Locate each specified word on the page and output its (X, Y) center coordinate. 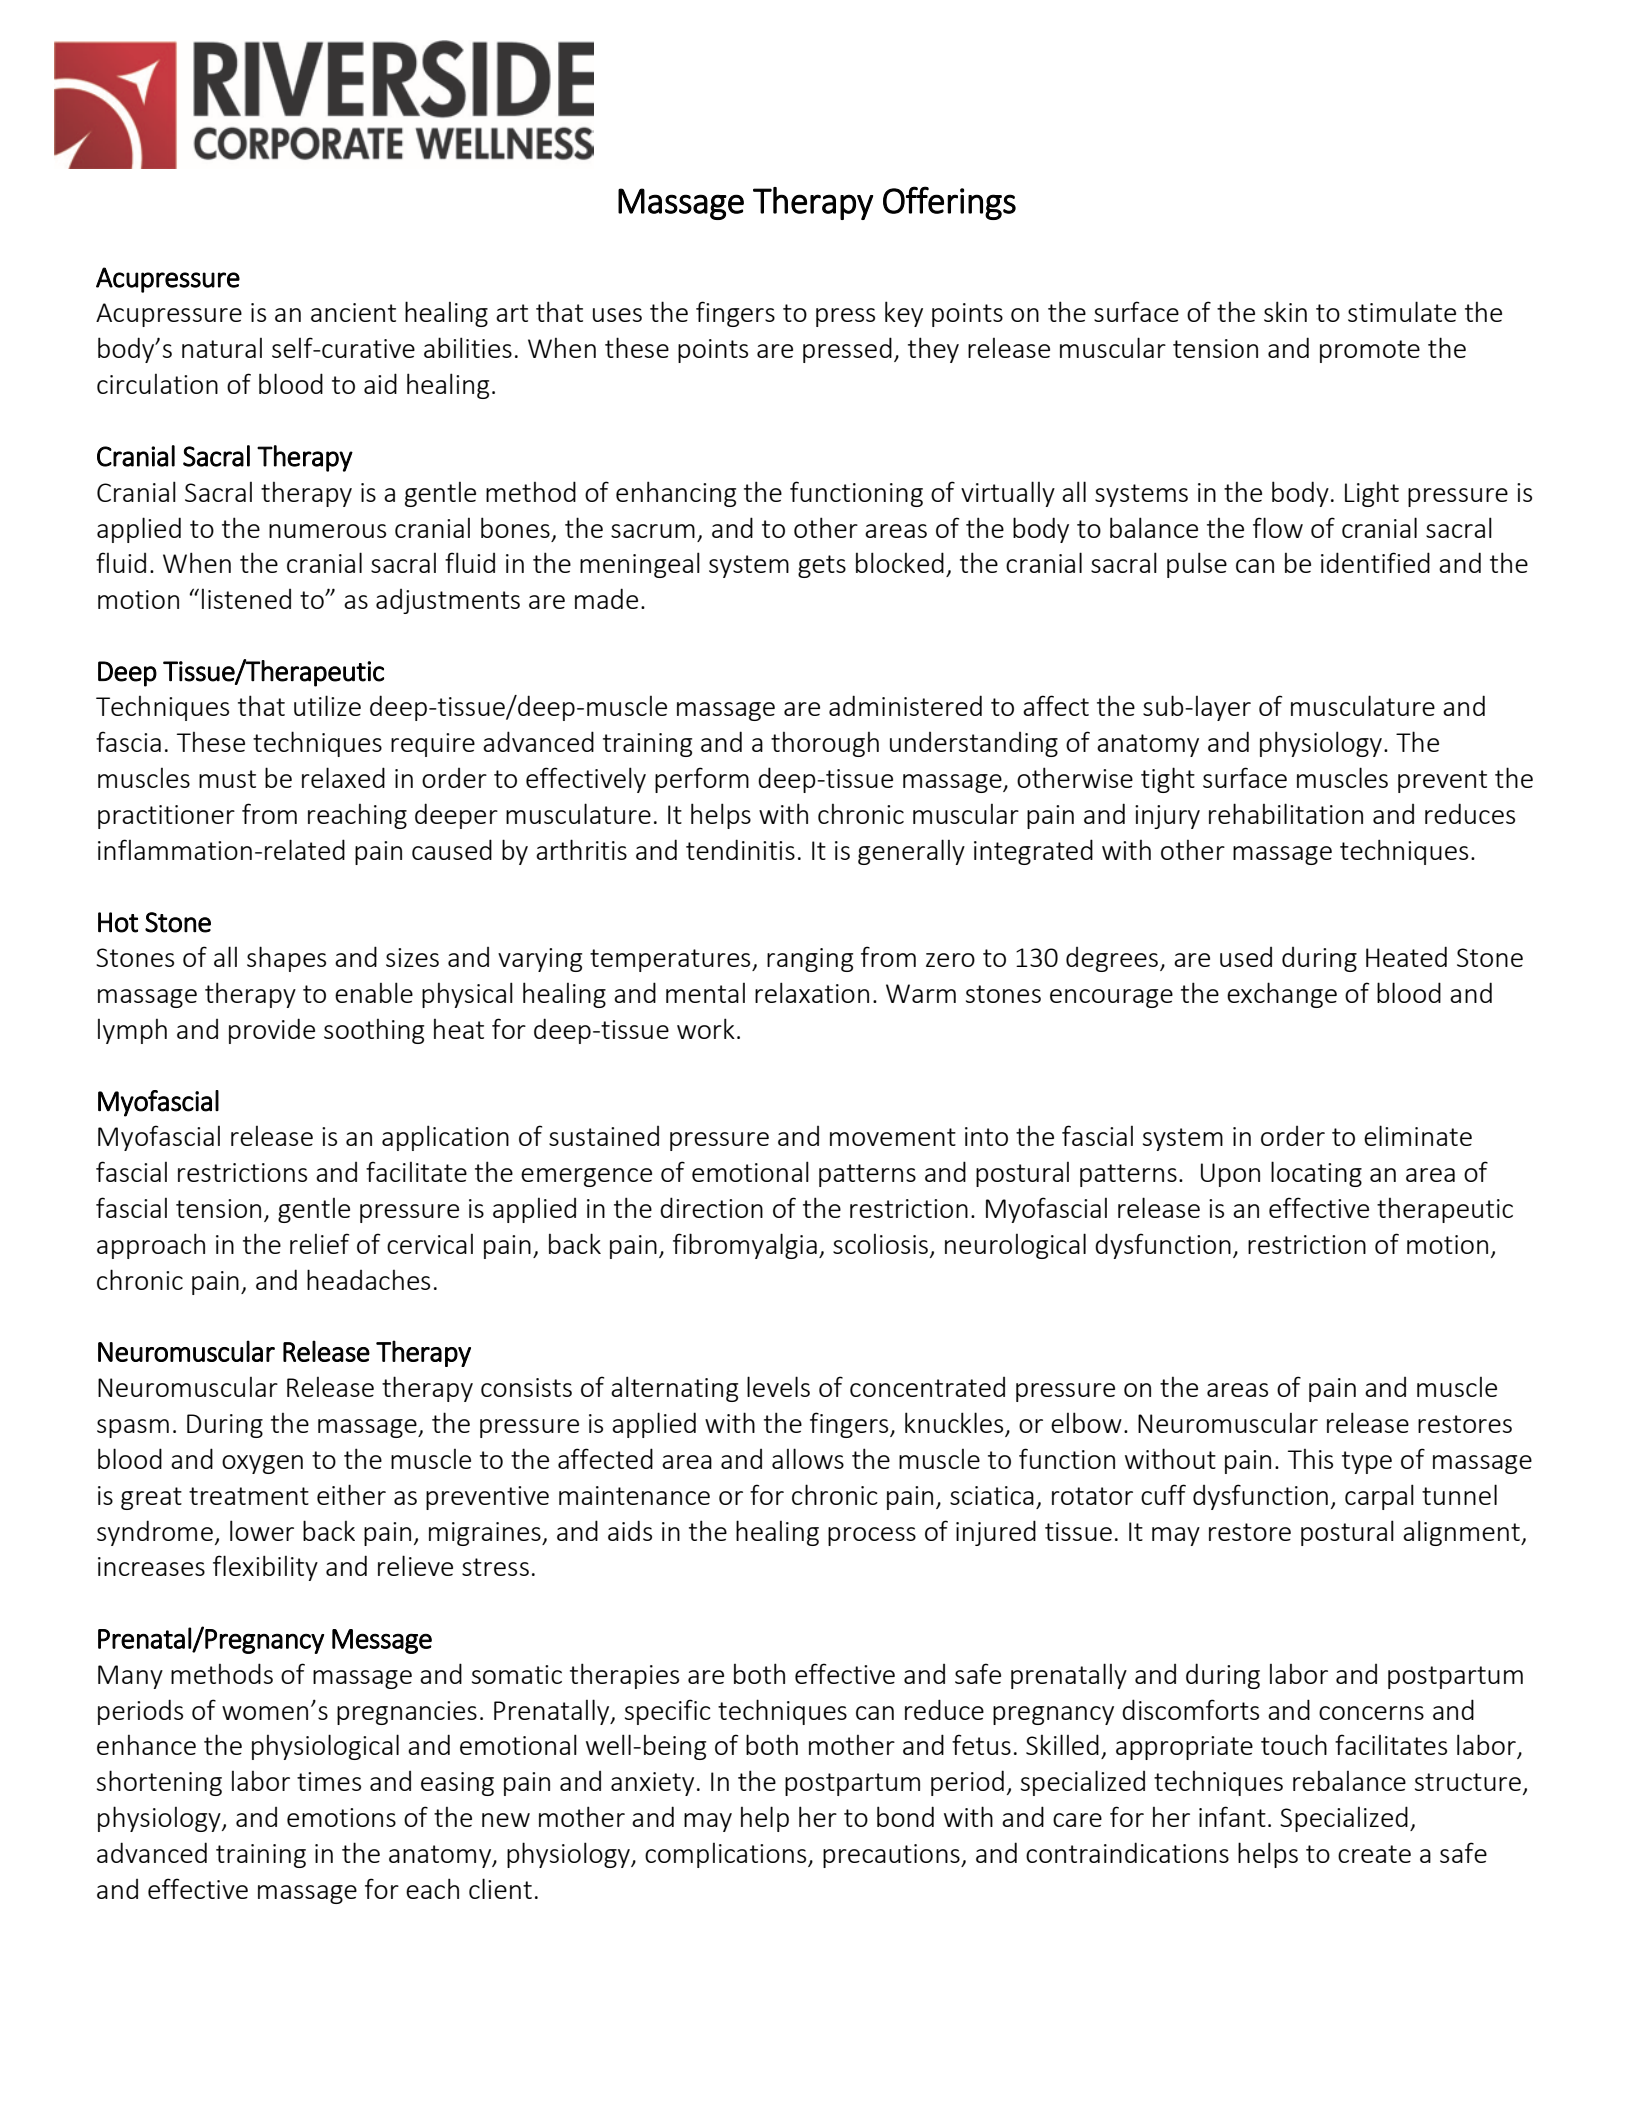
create (1374, 1854)
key (904, 314)
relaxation (812, 992)
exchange (1282, 995)
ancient (353, 312)
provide (272, 1031)
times (329, 1781)
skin (1285, 311)
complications (727, 1855)
